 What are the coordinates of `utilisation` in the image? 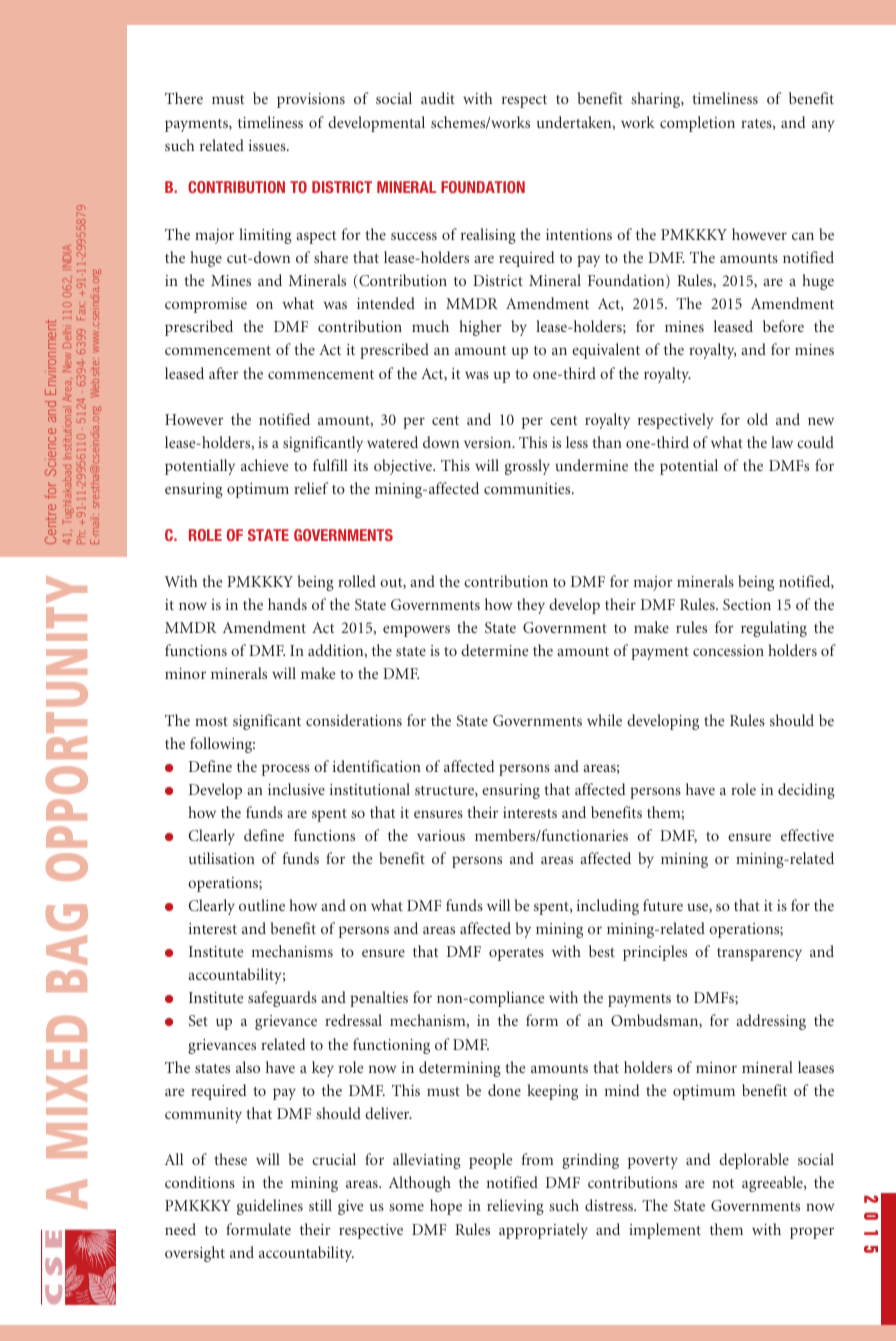 It's located at (222, 858).
